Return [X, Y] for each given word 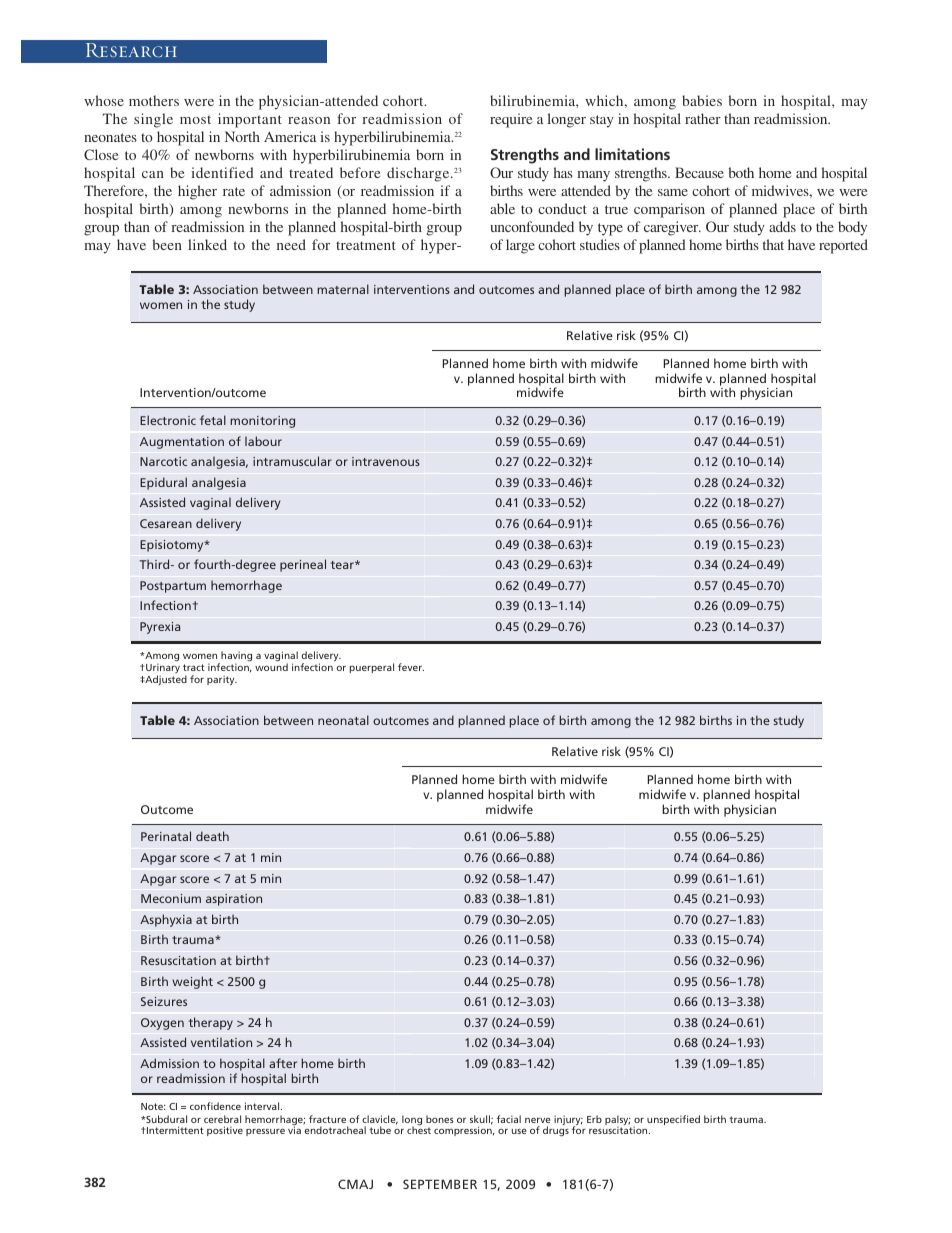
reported [843, 246]
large [520, 246]
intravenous [386, 461]
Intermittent [175, 1130]
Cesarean [166, 523]
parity [222, 680]
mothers [154, 100]
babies [702, 100]
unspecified [673, 1120]
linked [207, 244]
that [773, 244]
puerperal [372, 668]
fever [411, 667]
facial [509, 1119]
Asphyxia [166, 920]
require [511, 120]
